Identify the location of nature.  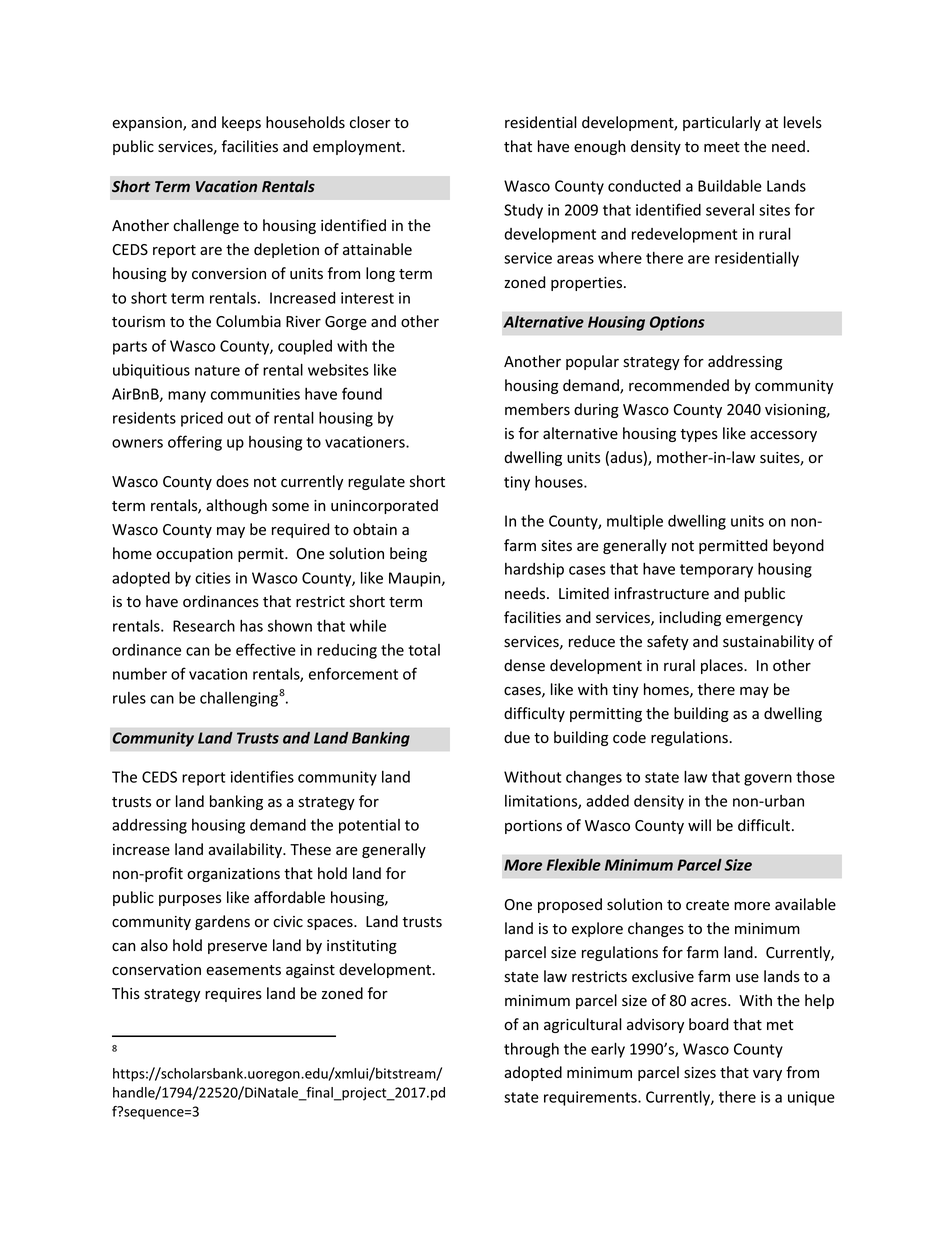
(217, 370).
